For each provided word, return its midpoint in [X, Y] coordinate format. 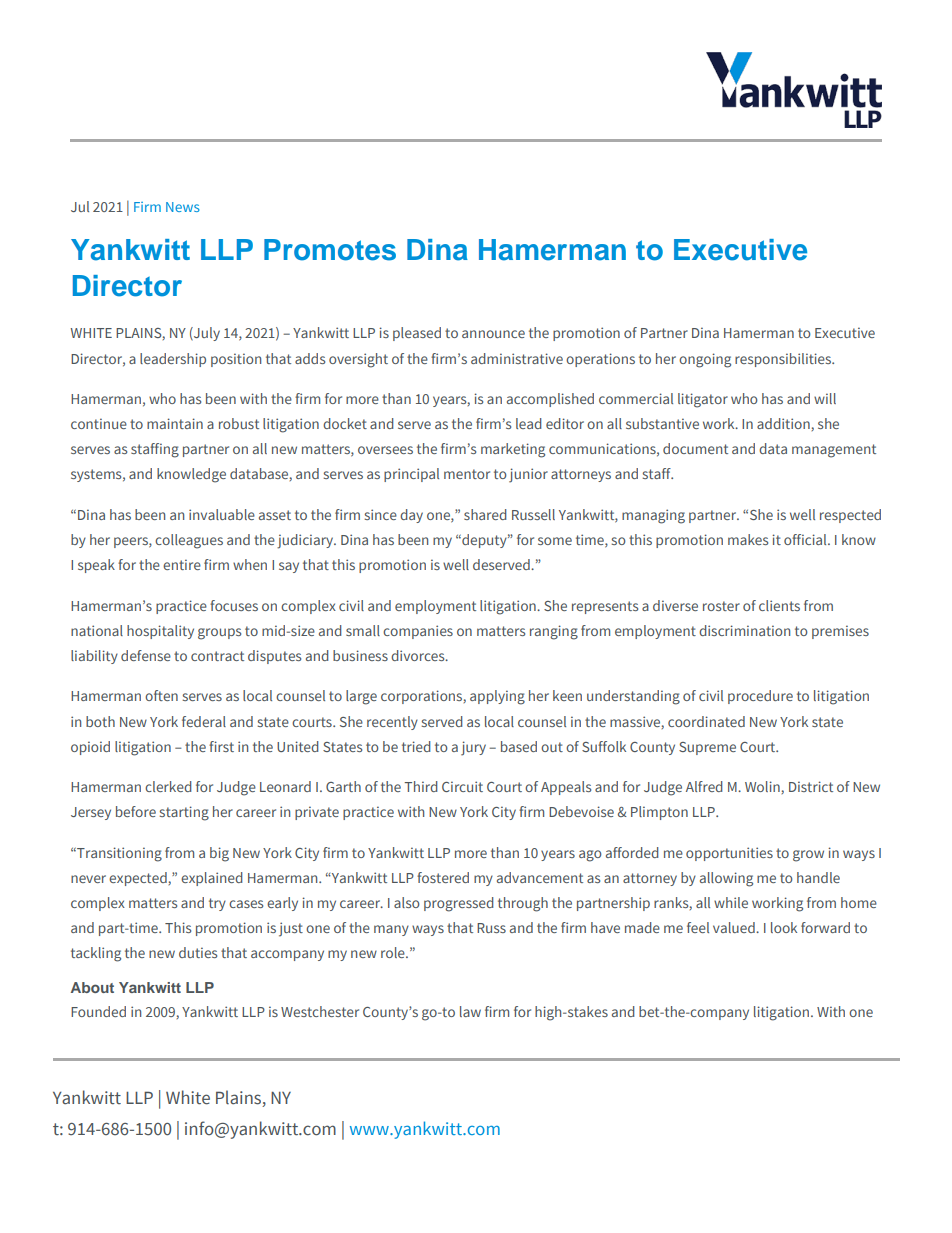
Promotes [330, 250]
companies [418, 632]
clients [779, 605]
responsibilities [784, 360]
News [183, 207]
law [470, 1011]
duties [198, 952]
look [784, 927]
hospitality [160, 632]
